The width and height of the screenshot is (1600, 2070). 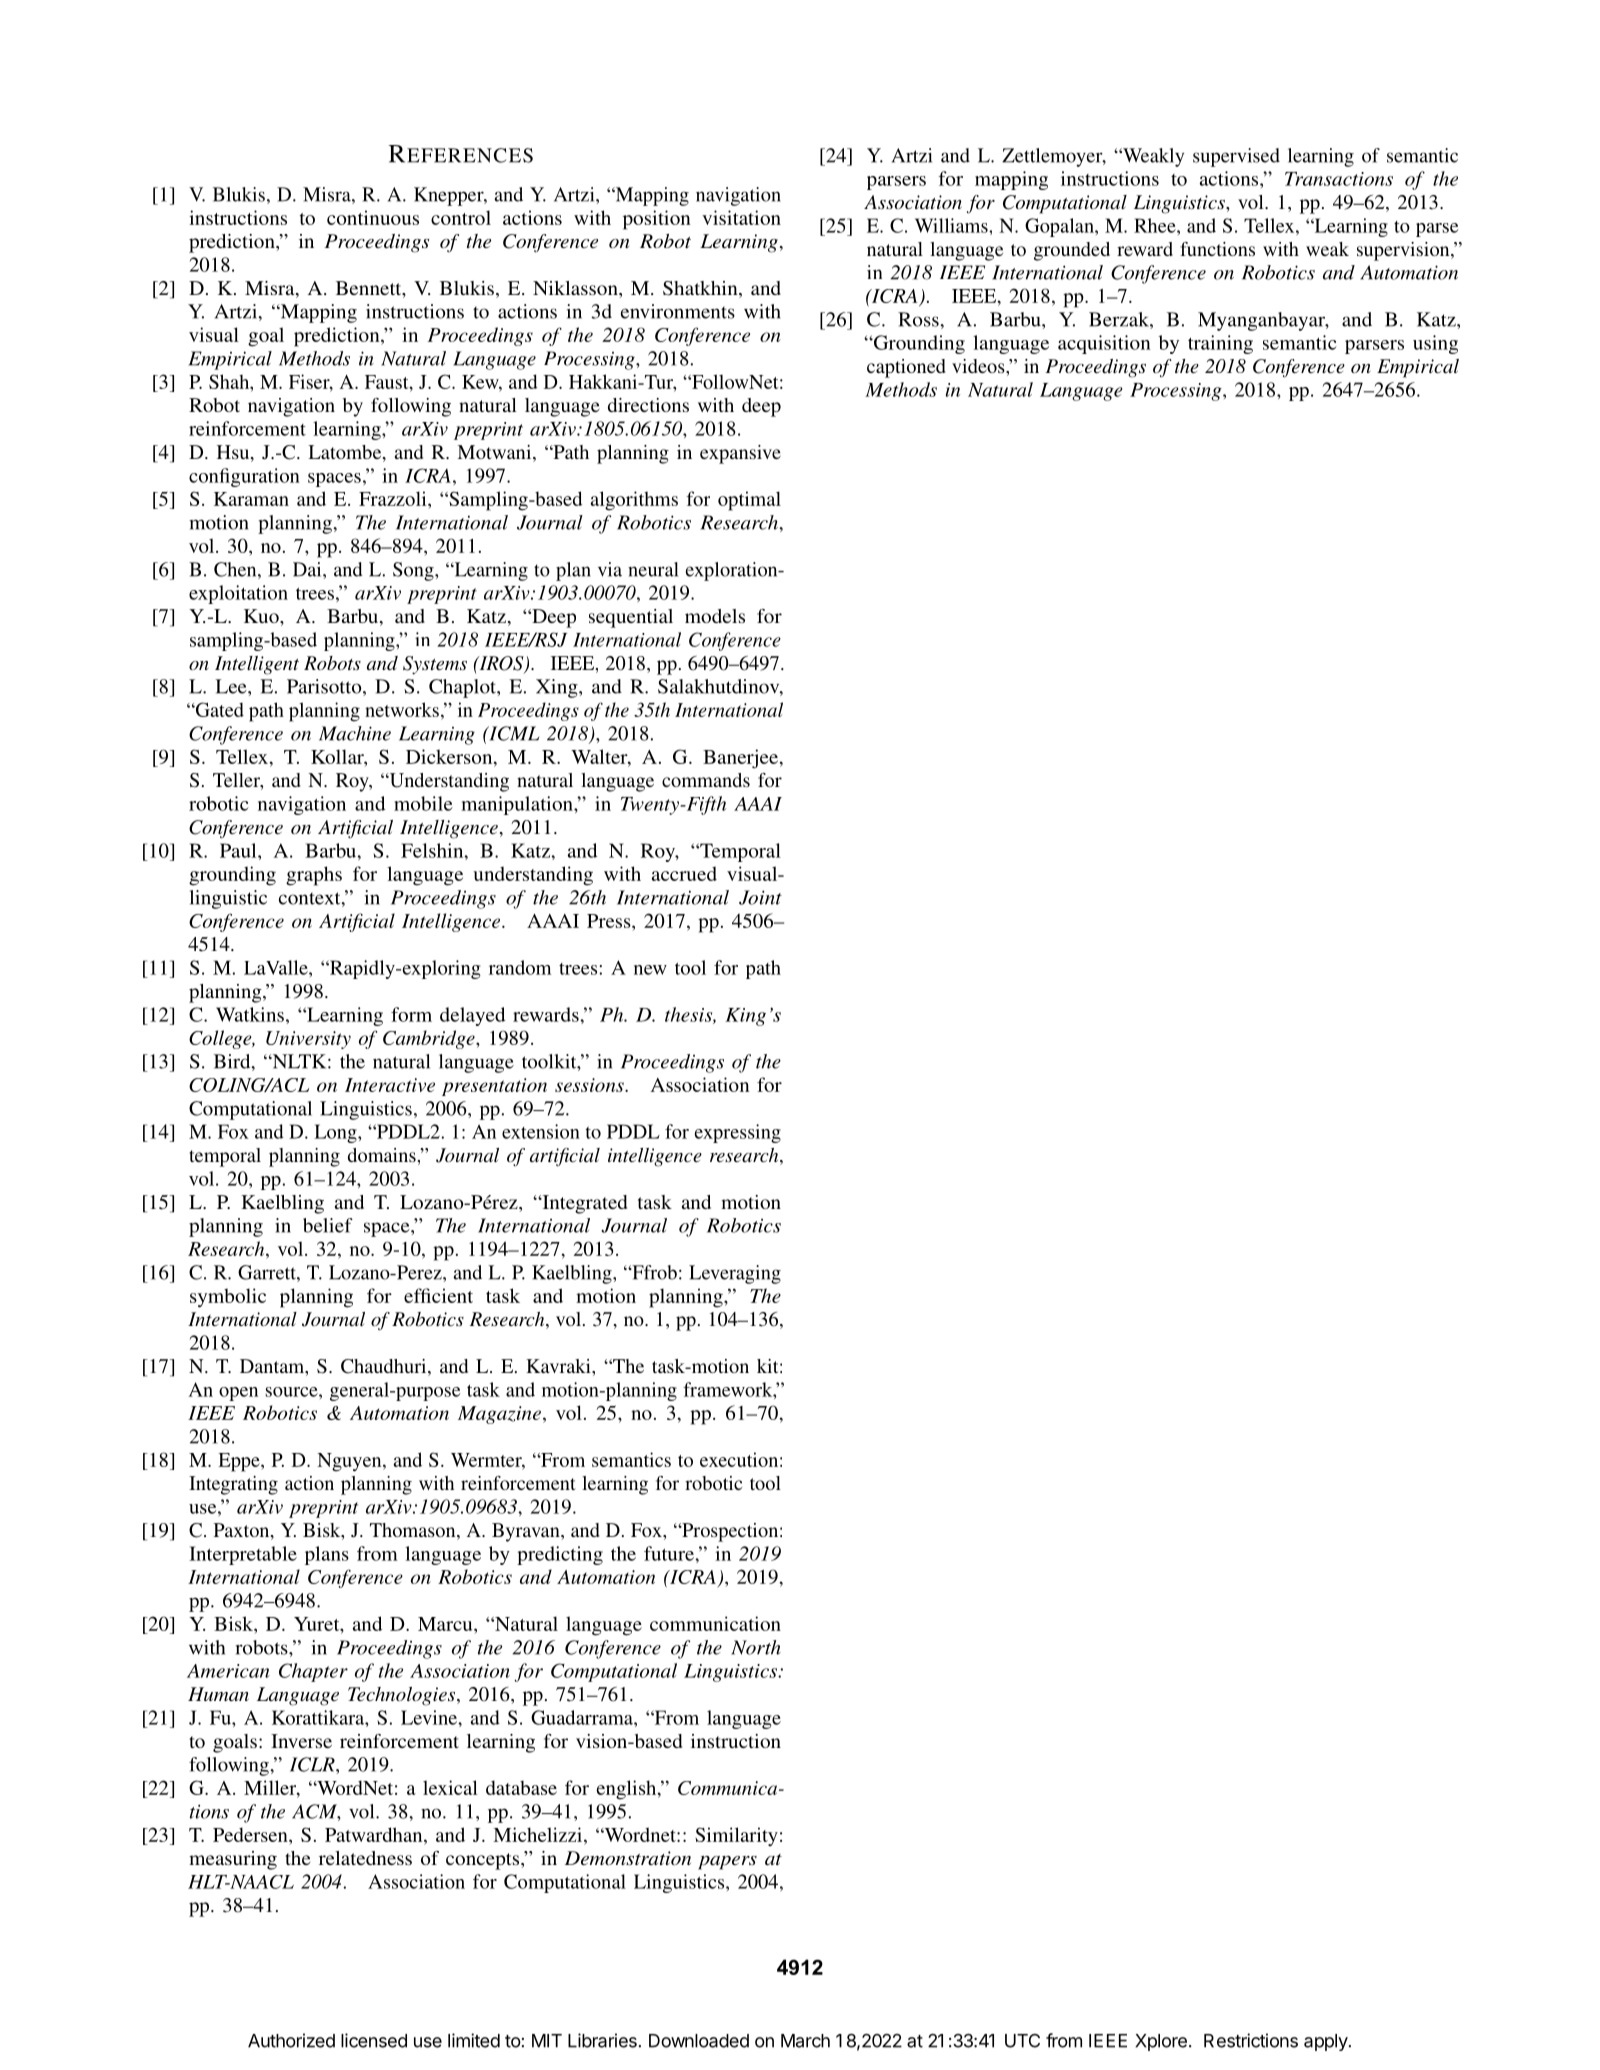 I want to click on Interactive, so click(x=390, y=1085).
